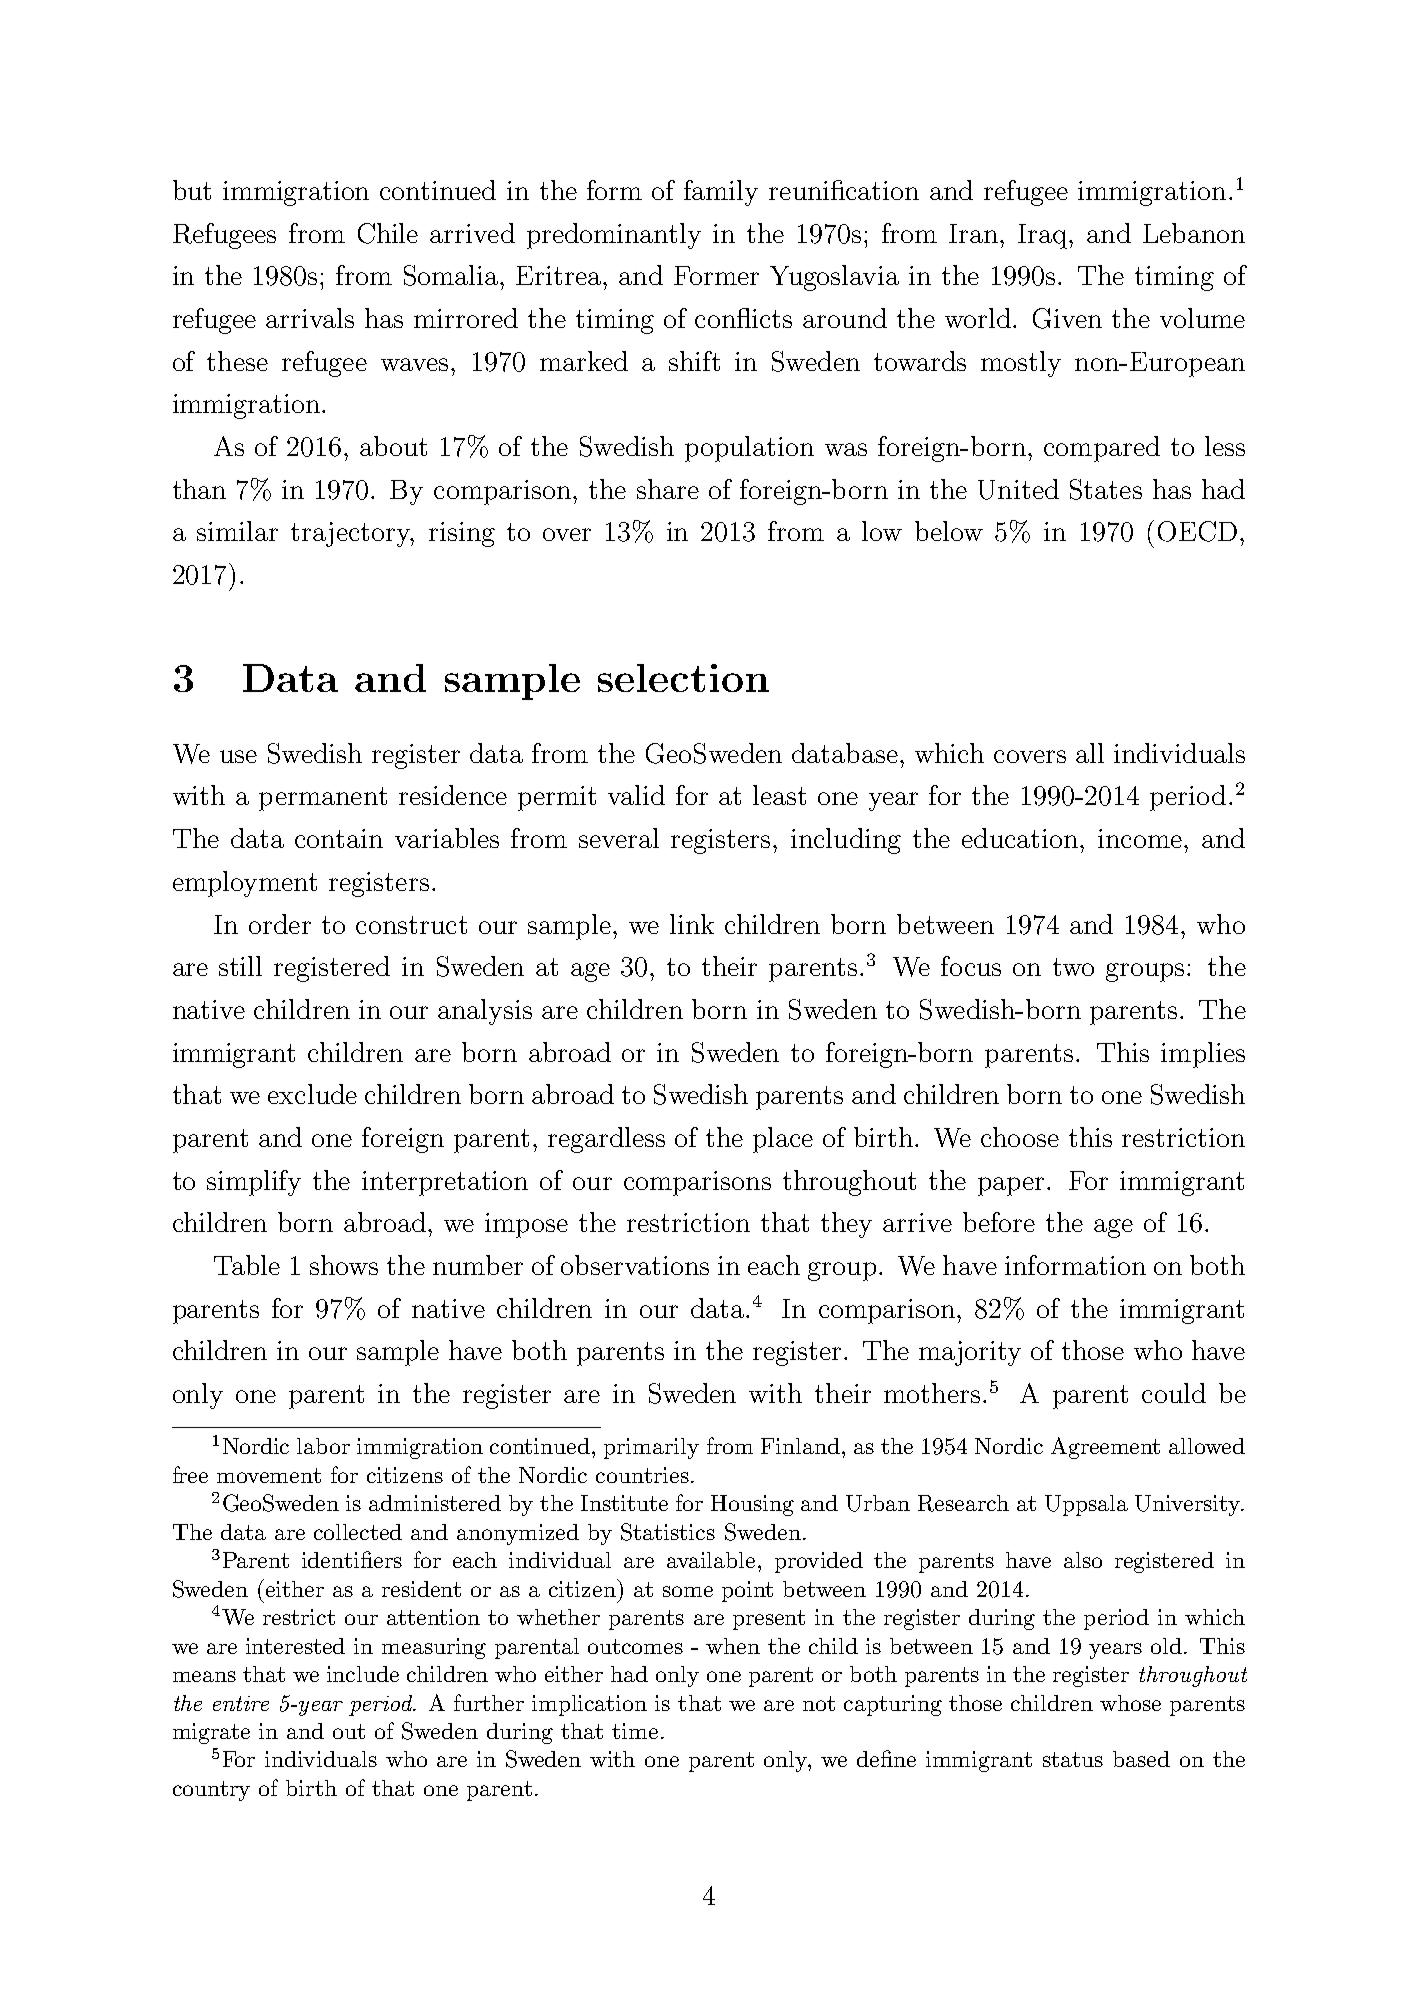  I want to click on Chile, so click(388, 233).
